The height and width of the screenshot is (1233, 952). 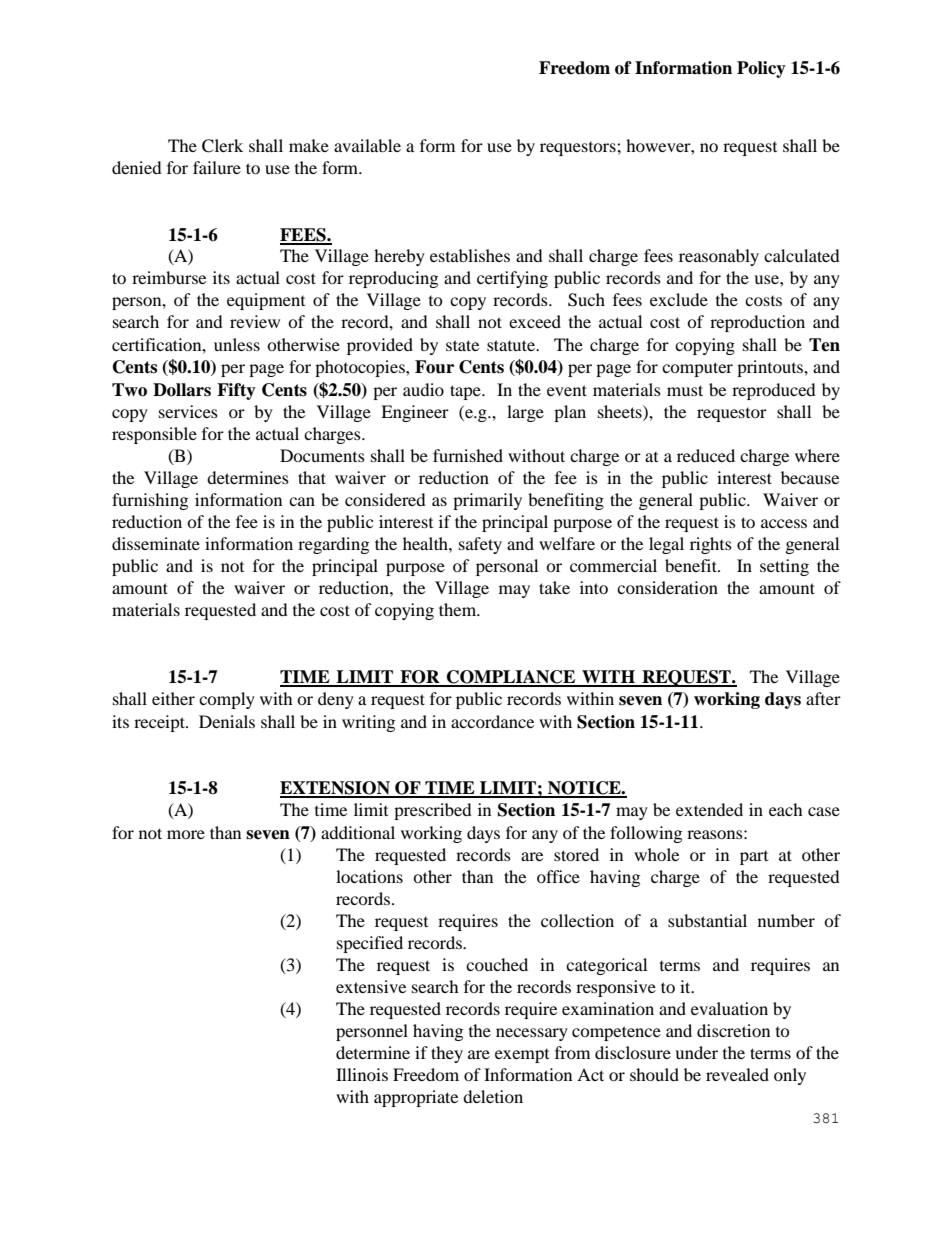 I want to click on them, so click(x=459, y=609).
